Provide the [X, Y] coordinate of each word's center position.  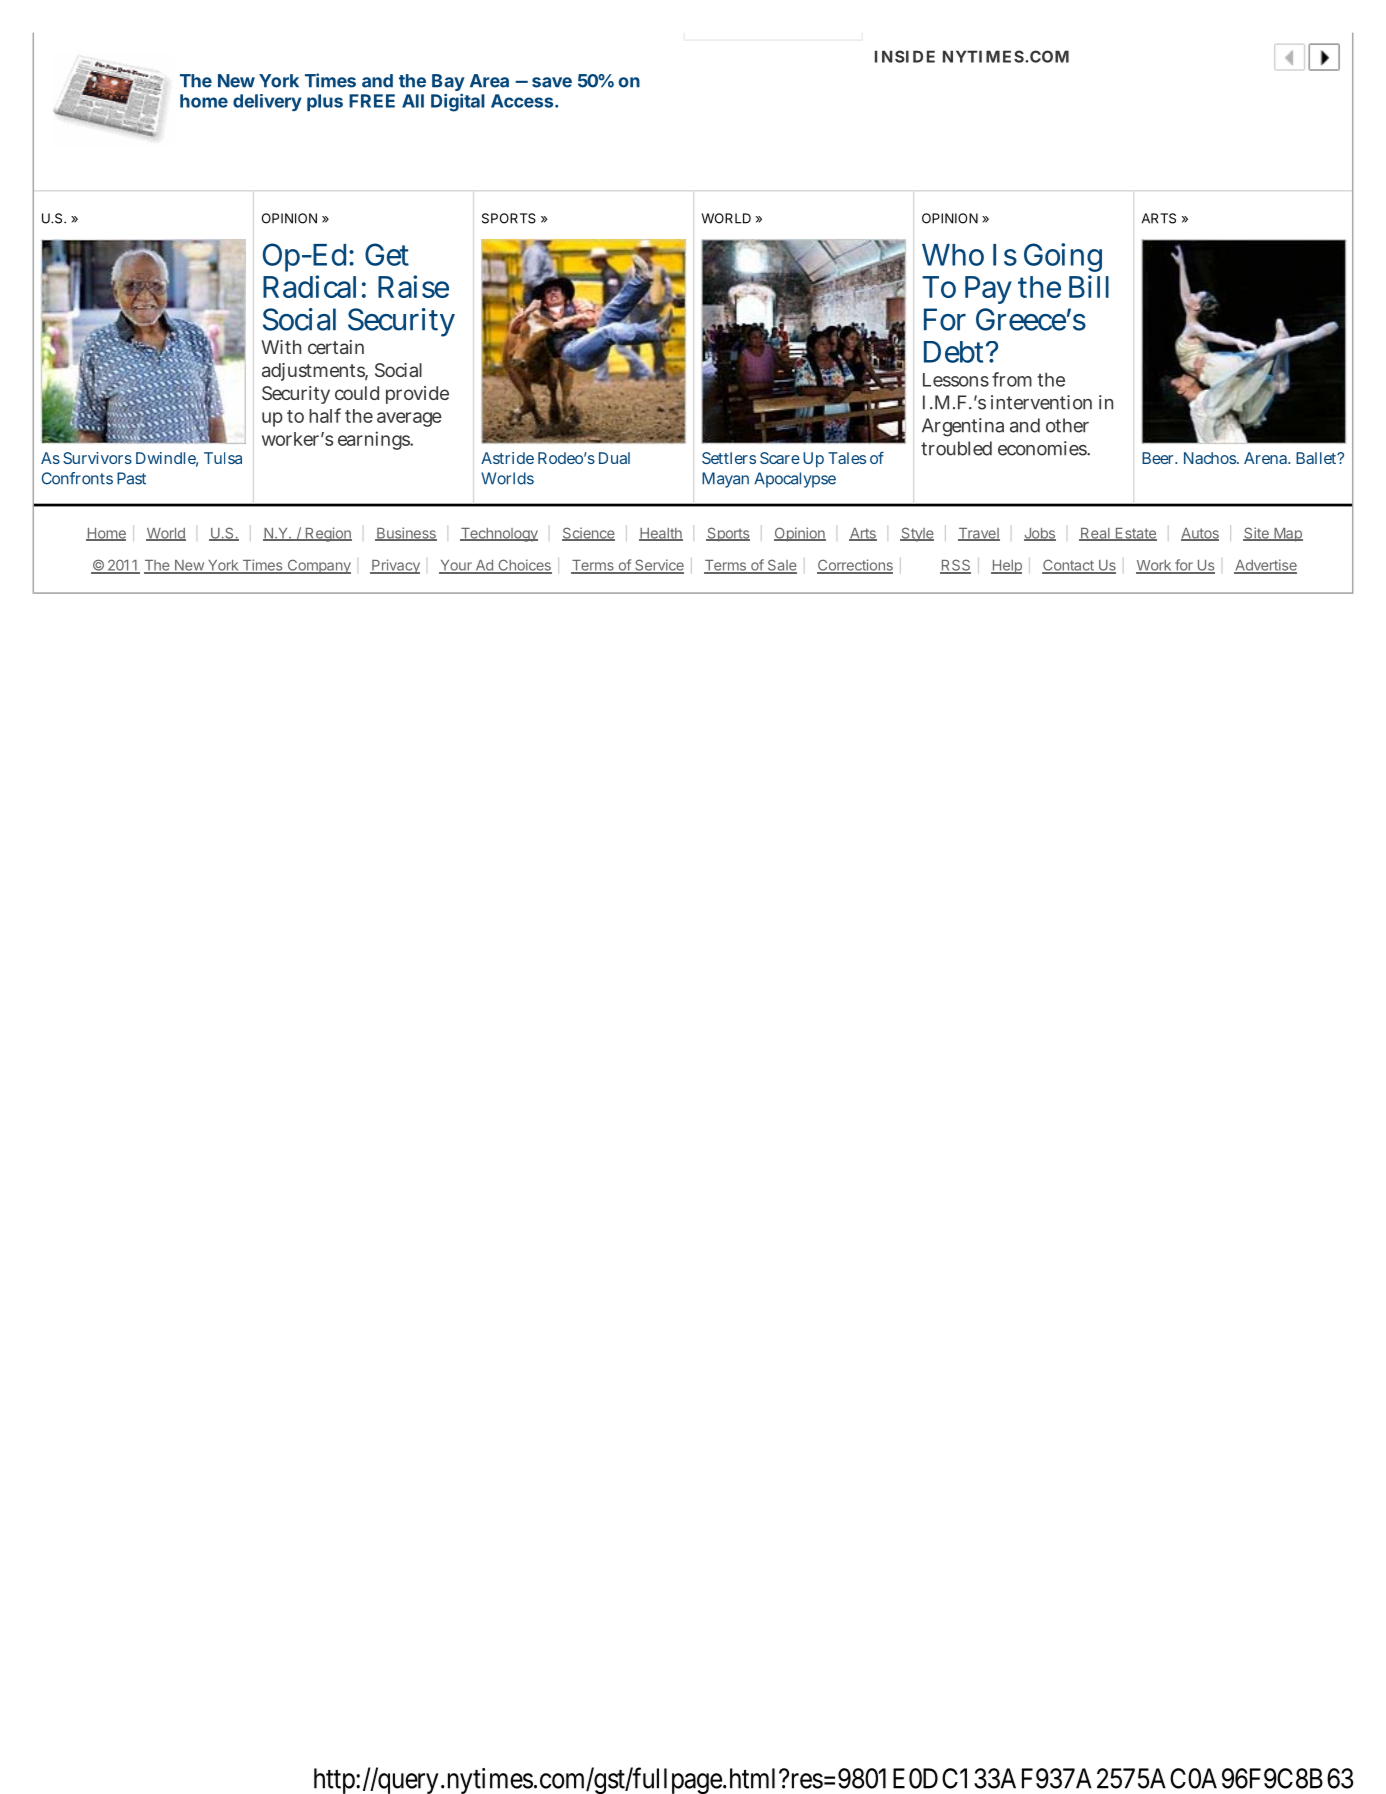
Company [318, 566]
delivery [267, 102]
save [552, 82]
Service [658, 566]
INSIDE [905, 56]
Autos [1200, 534]
